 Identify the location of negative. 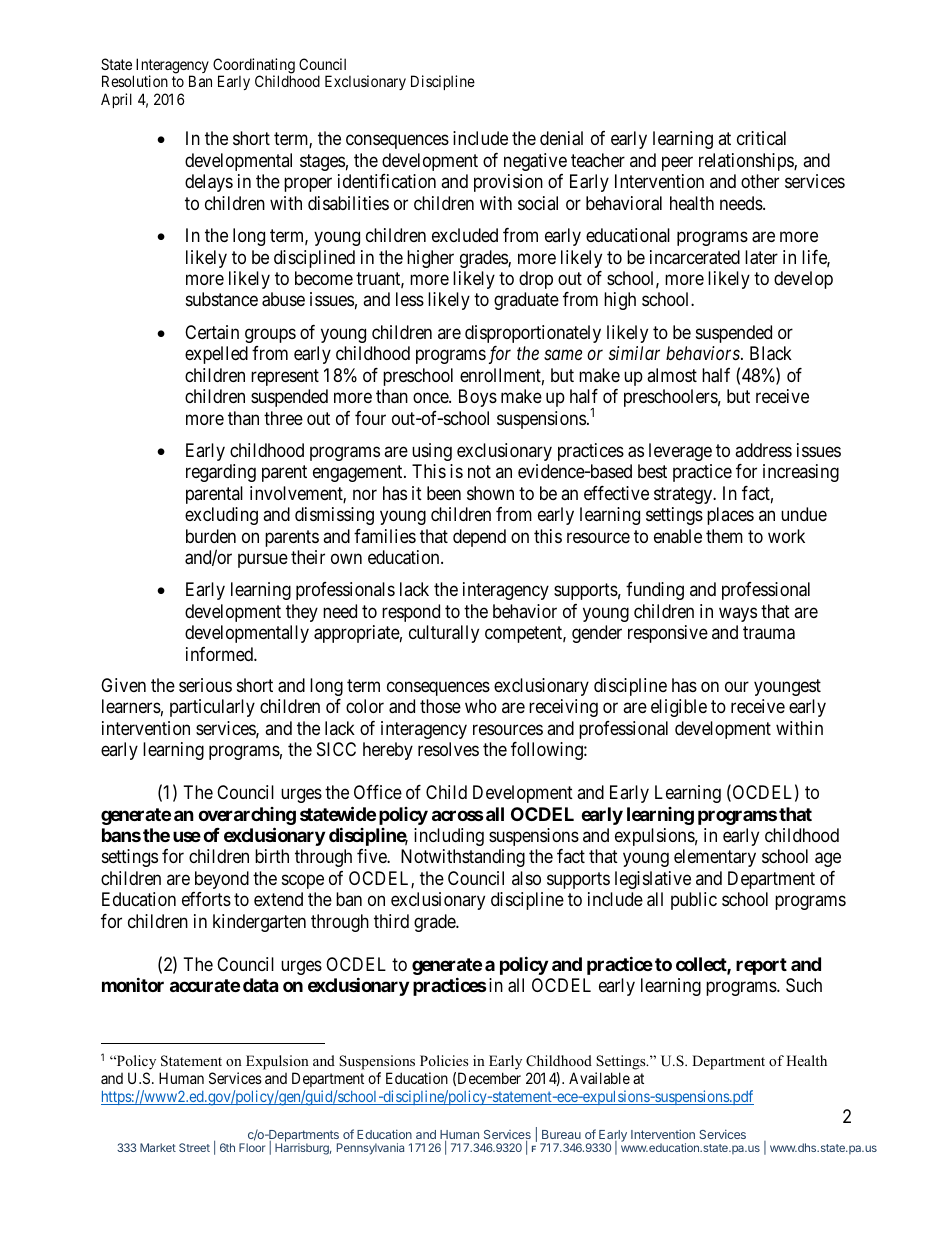
(535, 162).
